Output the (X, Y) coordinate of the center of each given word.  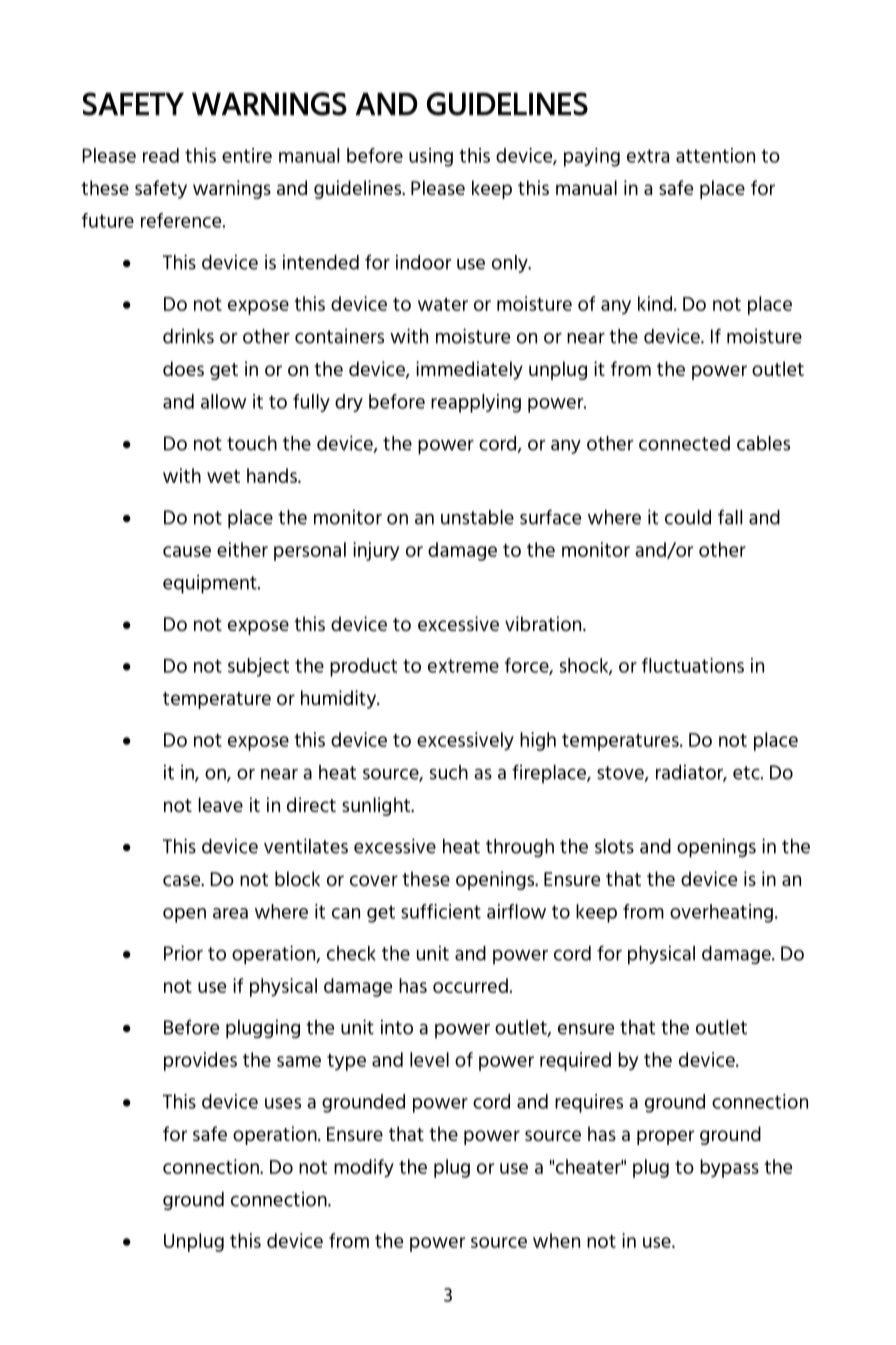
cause (187, 551)
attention (715, 155)
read (161, 155)
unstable (477, 517)
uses (283, 1103)
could (688, 517)
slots (614, 846)
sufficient (441, 911)
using (431, 157)
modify (364, 1168)
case (183, 881)
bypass (729, 1168)
